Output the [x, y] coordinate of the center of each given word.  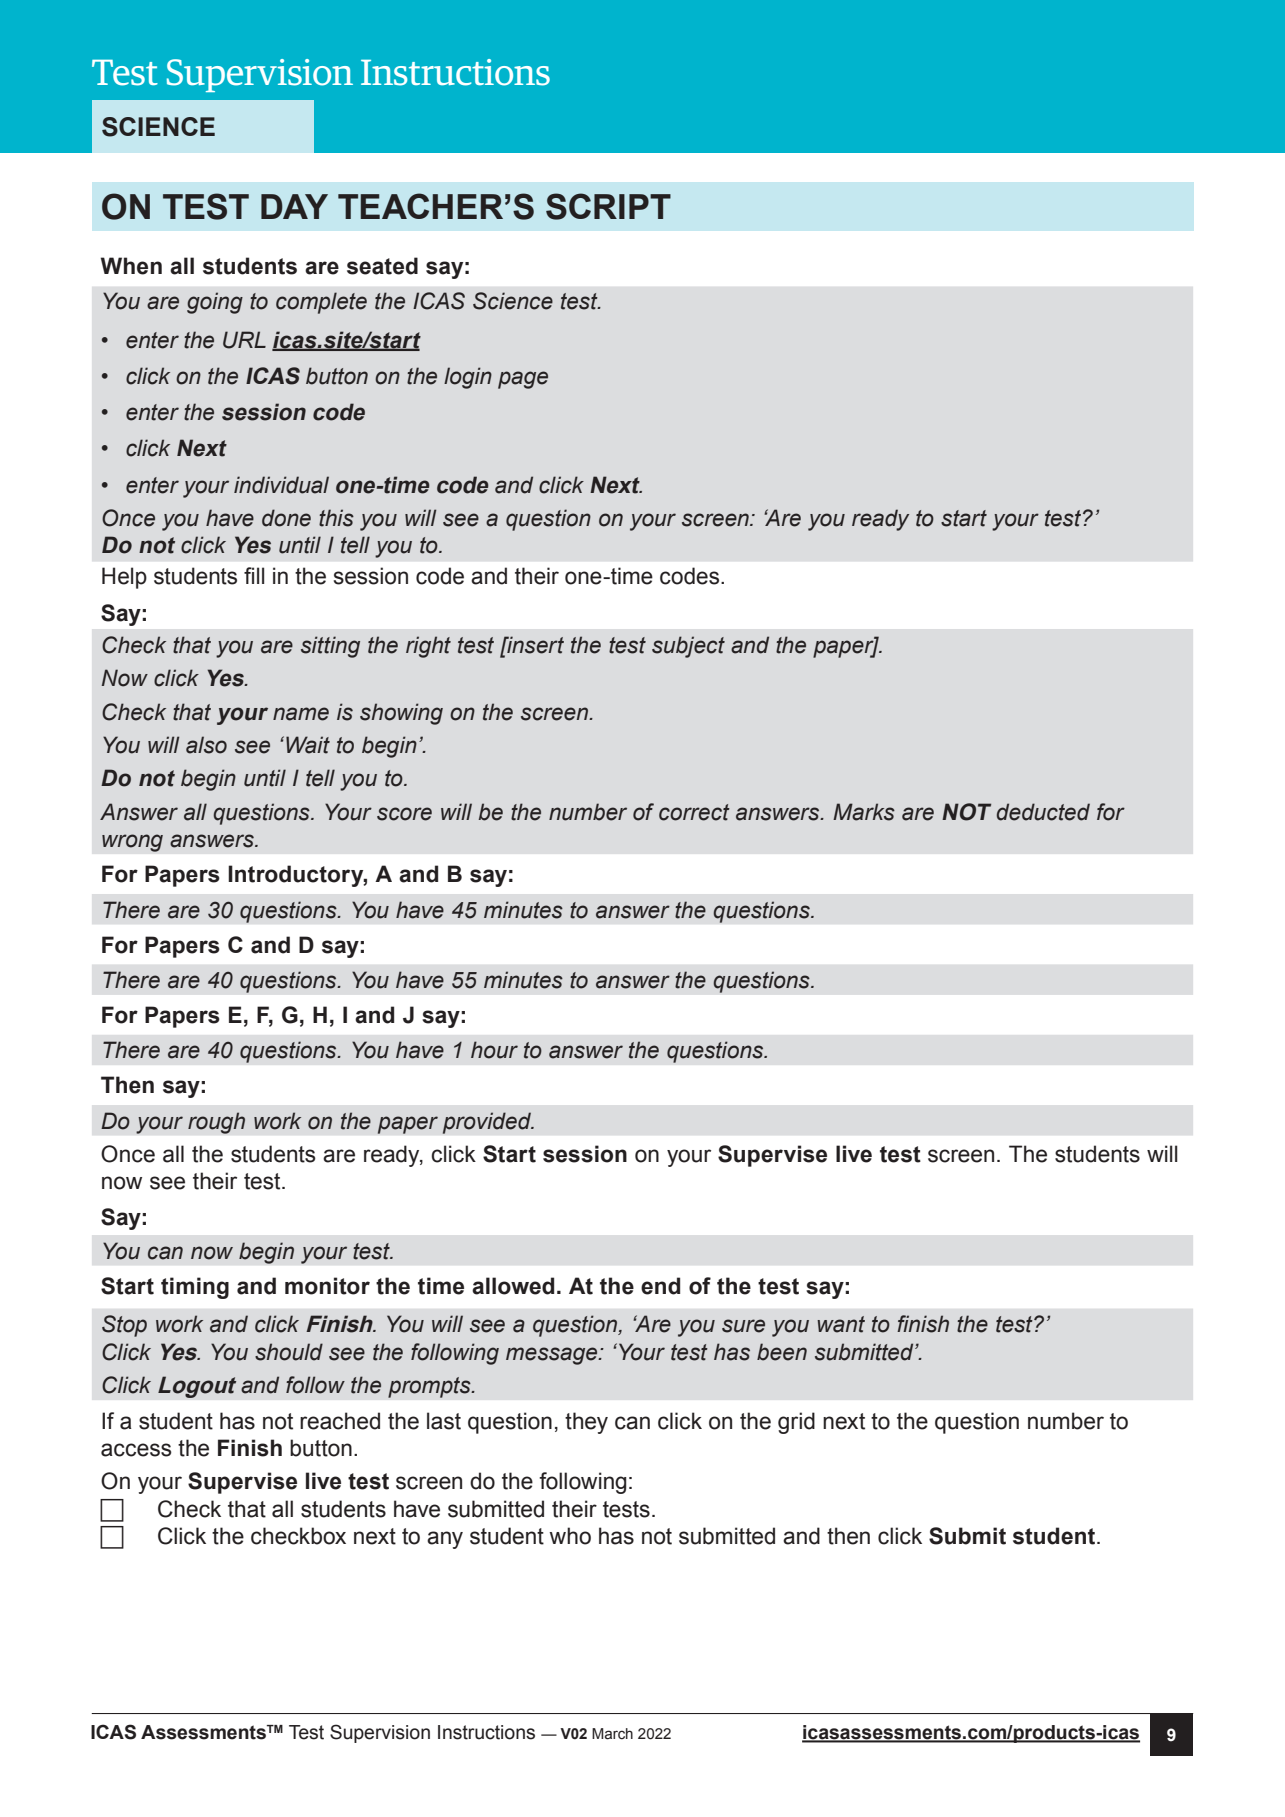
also [206, 745]
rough [216, 1123]
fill [254, 575]
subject [688, 647]
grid [796, 1423]
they [586, 1423]
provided [487, 1123]
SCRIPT [608, 206]
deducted [1043, 812]
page [523, 380]
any [445, 1540]
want [841, 1324]
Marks [864, 812]
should [289, 1352]
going [215, 303]
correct [694, 812]
